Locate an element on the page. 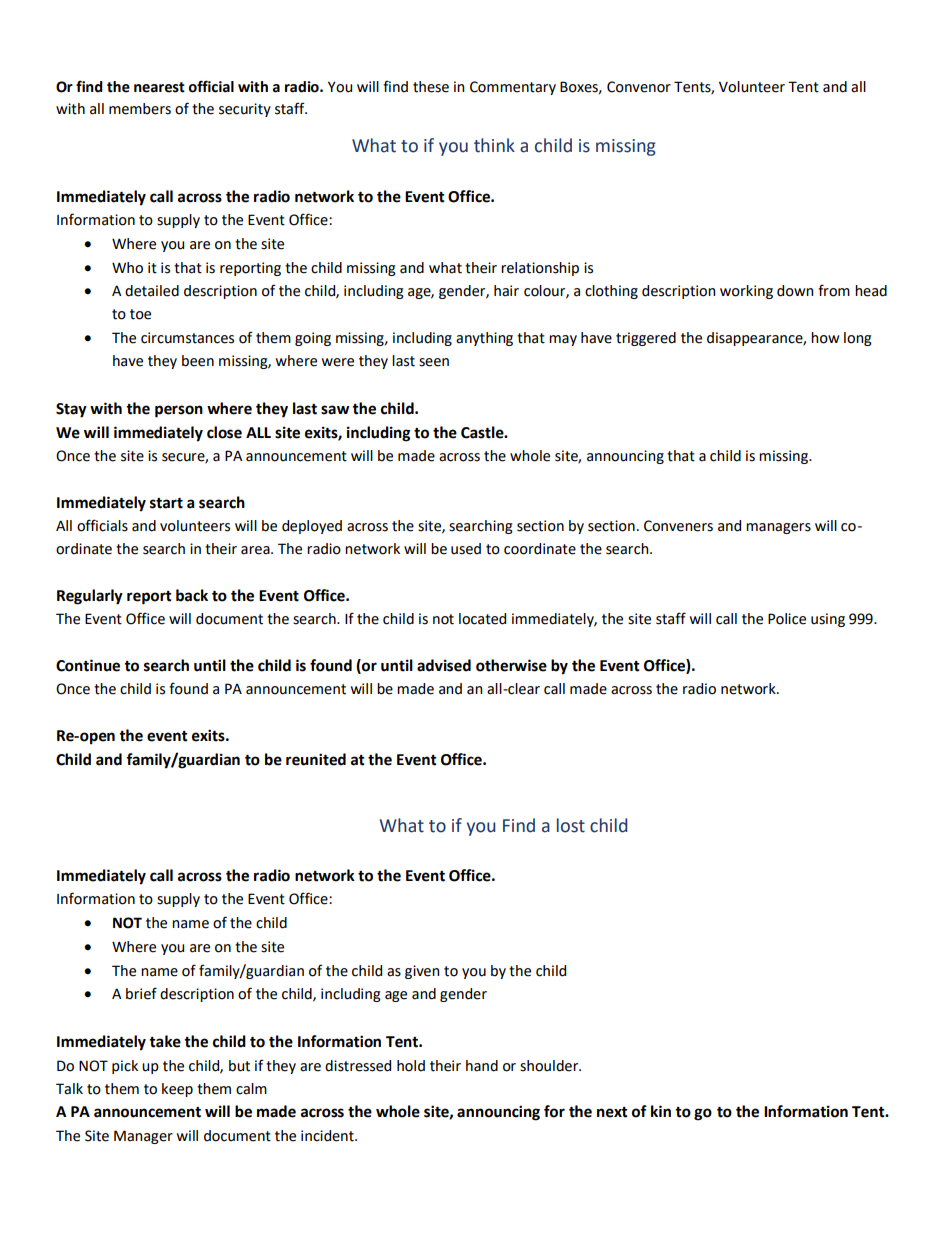 This image has height=1233, width=952. keep is located at coordinates (177, 1090).
